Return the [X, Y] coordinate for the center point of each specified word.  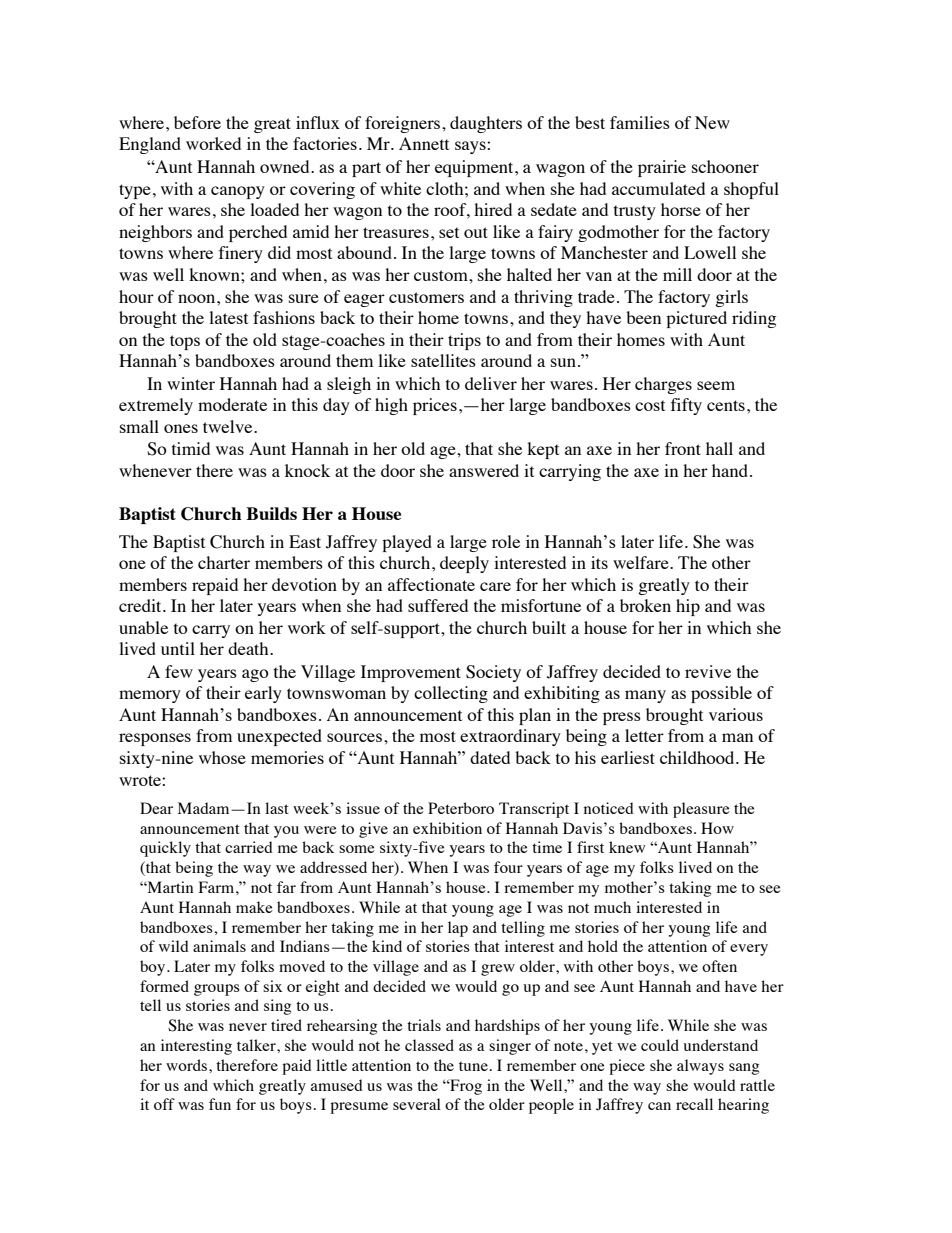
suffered [438, 605]
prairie [662, 168]
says [471, 147]
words [188, 1065]
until [178, 648]
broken [645, 605]
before [197, 122]
